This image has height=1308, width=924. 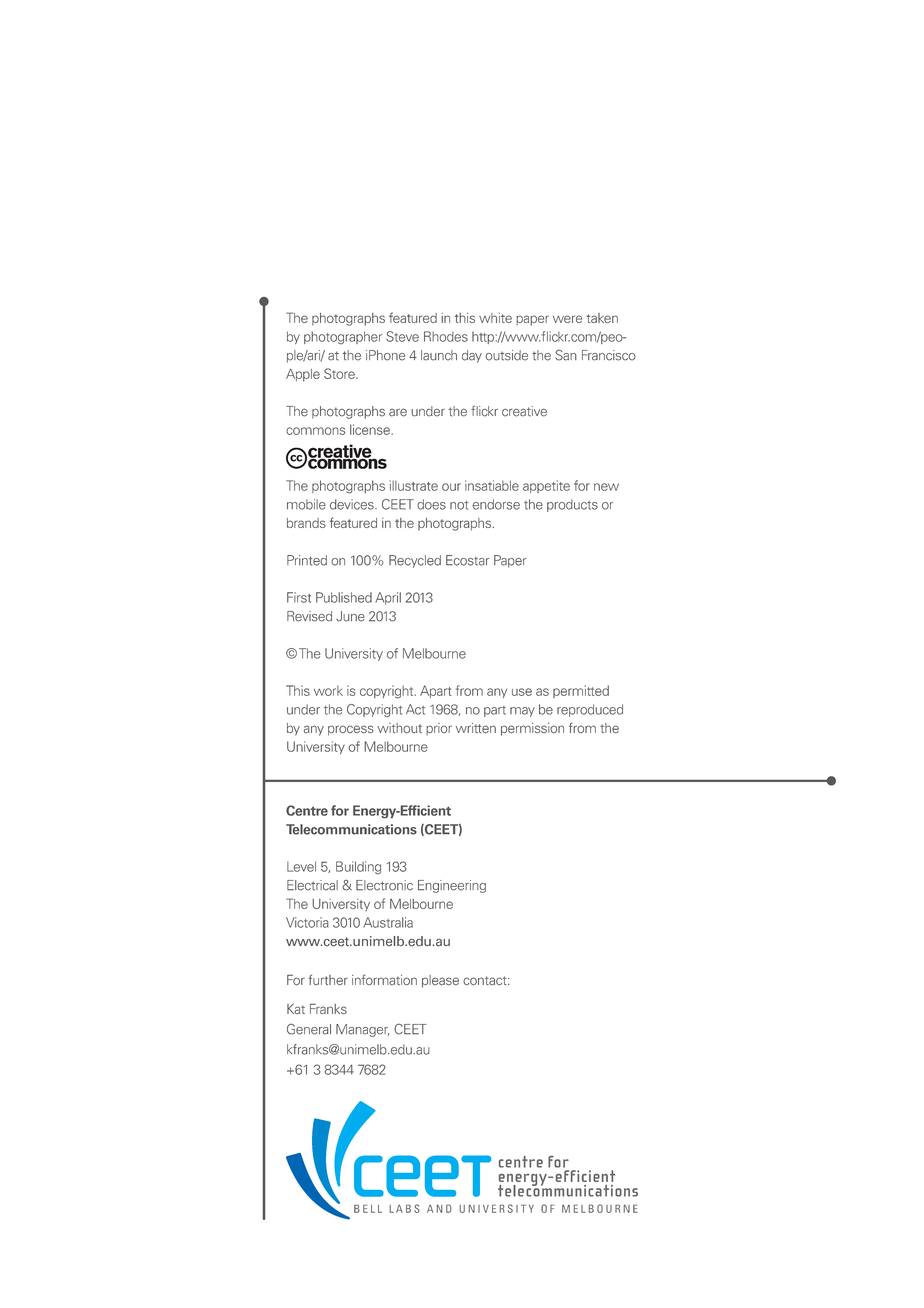 What do you see at coordinates (581, 691) in the image?
I see `permitted` at bounding box center [581, 691].
